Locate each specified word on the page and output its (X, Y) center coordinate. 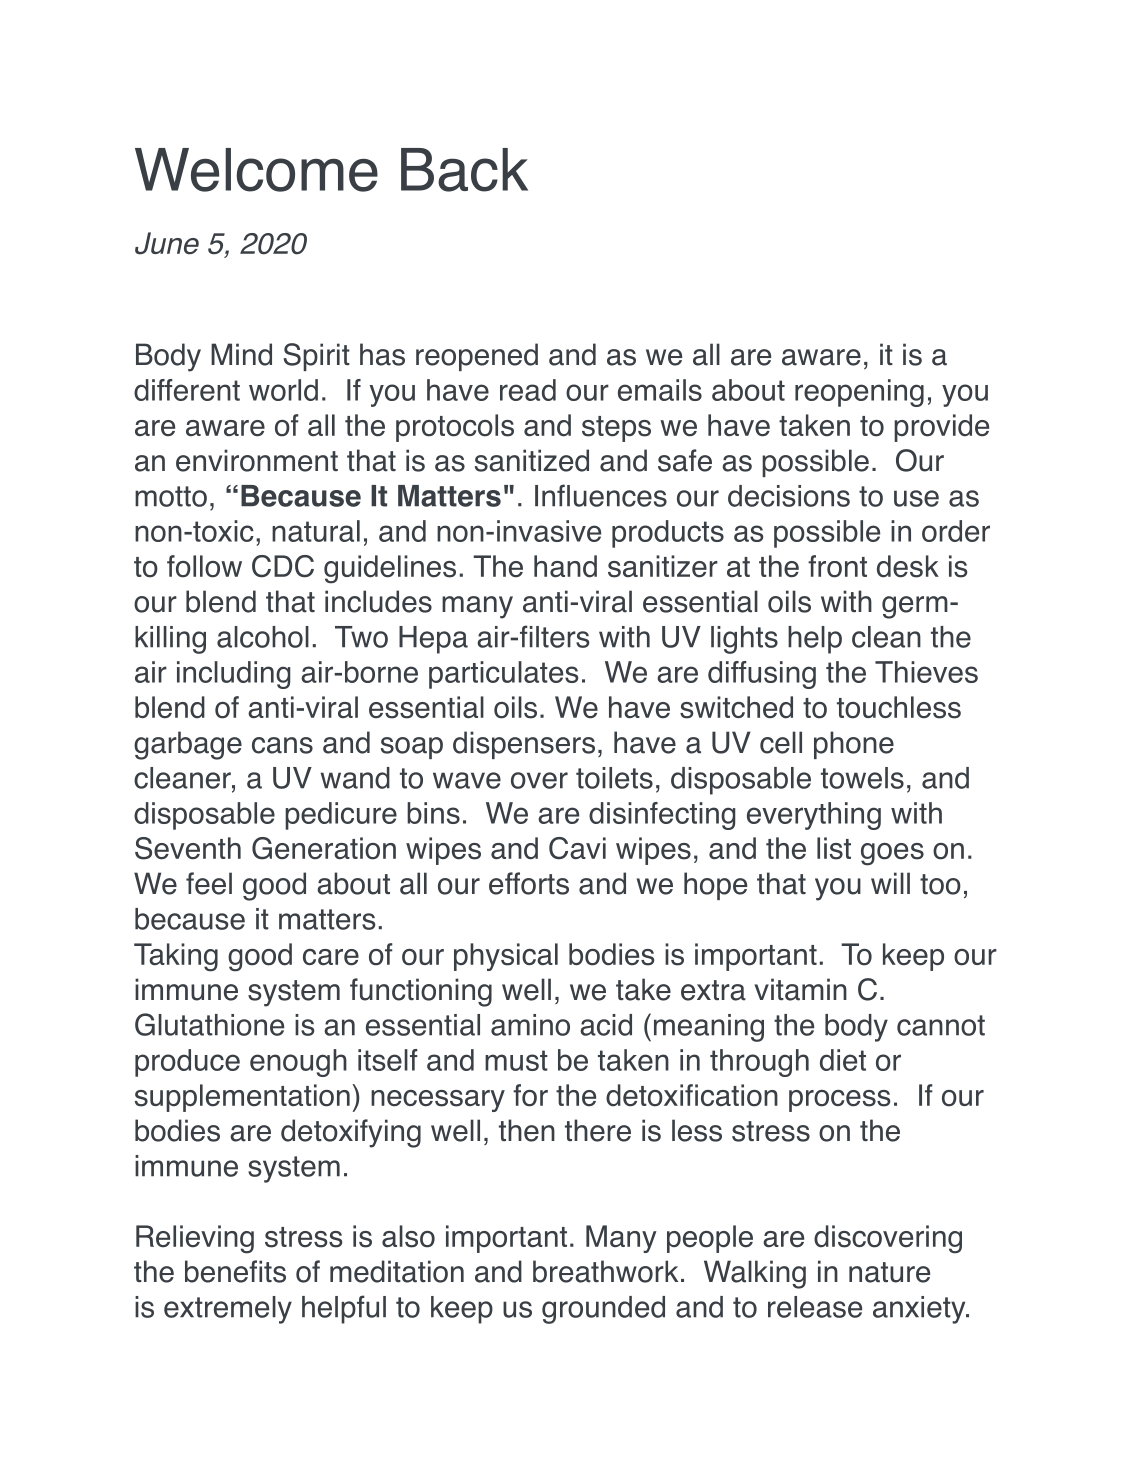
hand (565, 566)
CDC (283, 566)
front (837, 566)
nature (889, 1272)
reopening (859, 393)
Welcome (256, 170)
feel (209, 883)
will (890, 883)
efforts (529, 883)
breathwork (605, 1271)
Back (464, 170)
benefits (235, 1271)
